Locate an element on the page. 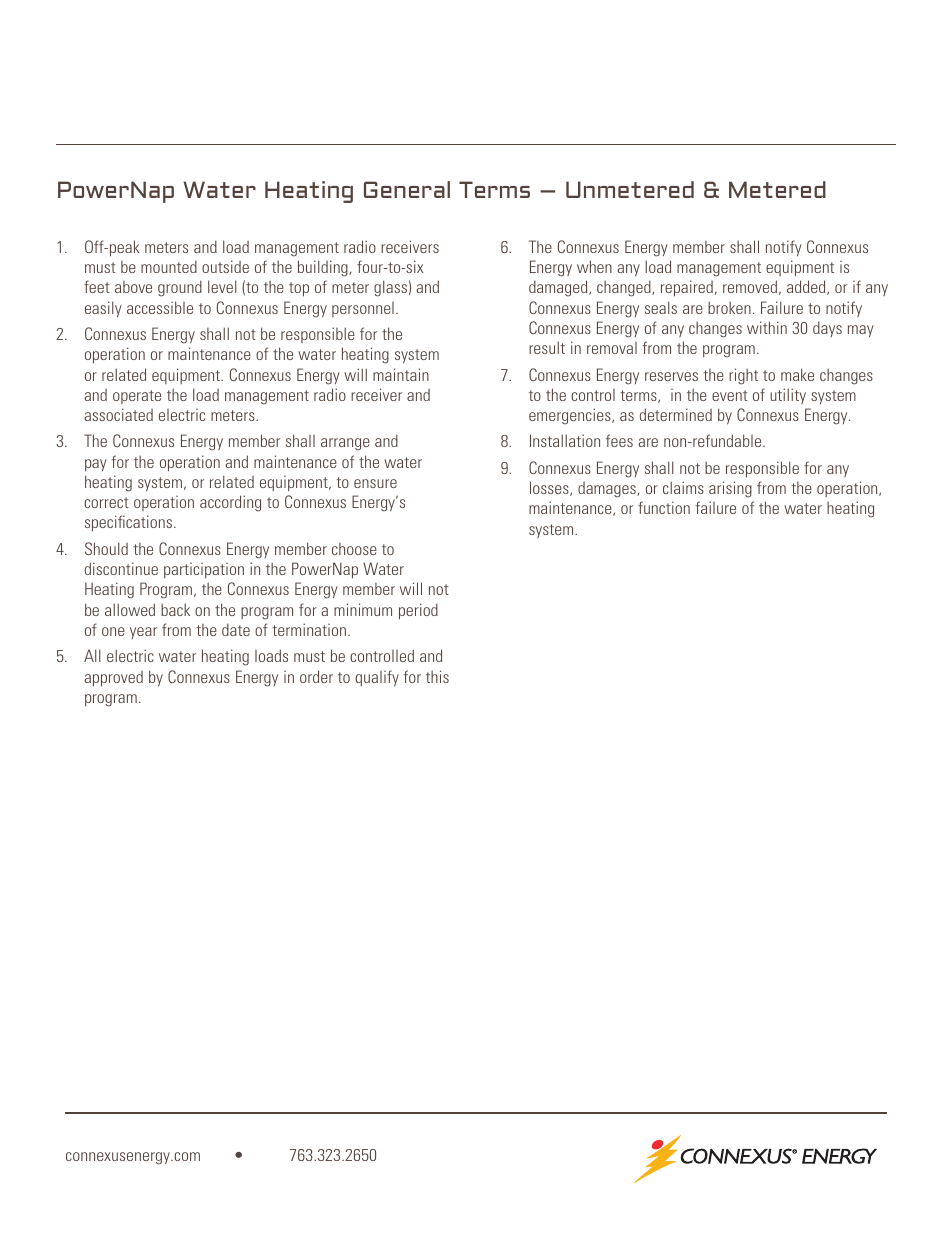 This image has height=1233, width=952. mounted is located at coordinates (169, 266).
